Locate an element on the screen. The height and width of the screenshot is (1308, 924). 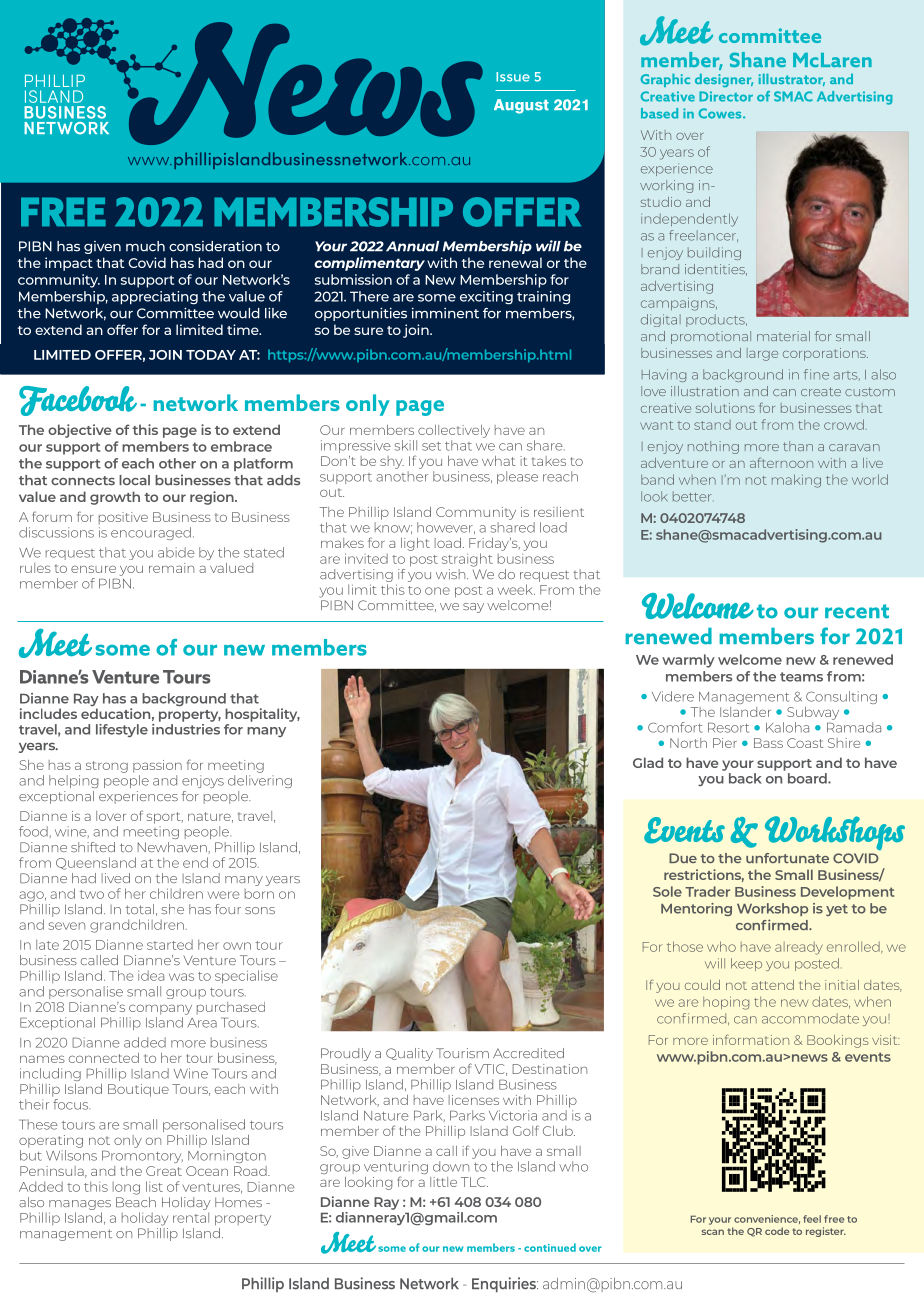
August is located at coordinates (521, 106).
